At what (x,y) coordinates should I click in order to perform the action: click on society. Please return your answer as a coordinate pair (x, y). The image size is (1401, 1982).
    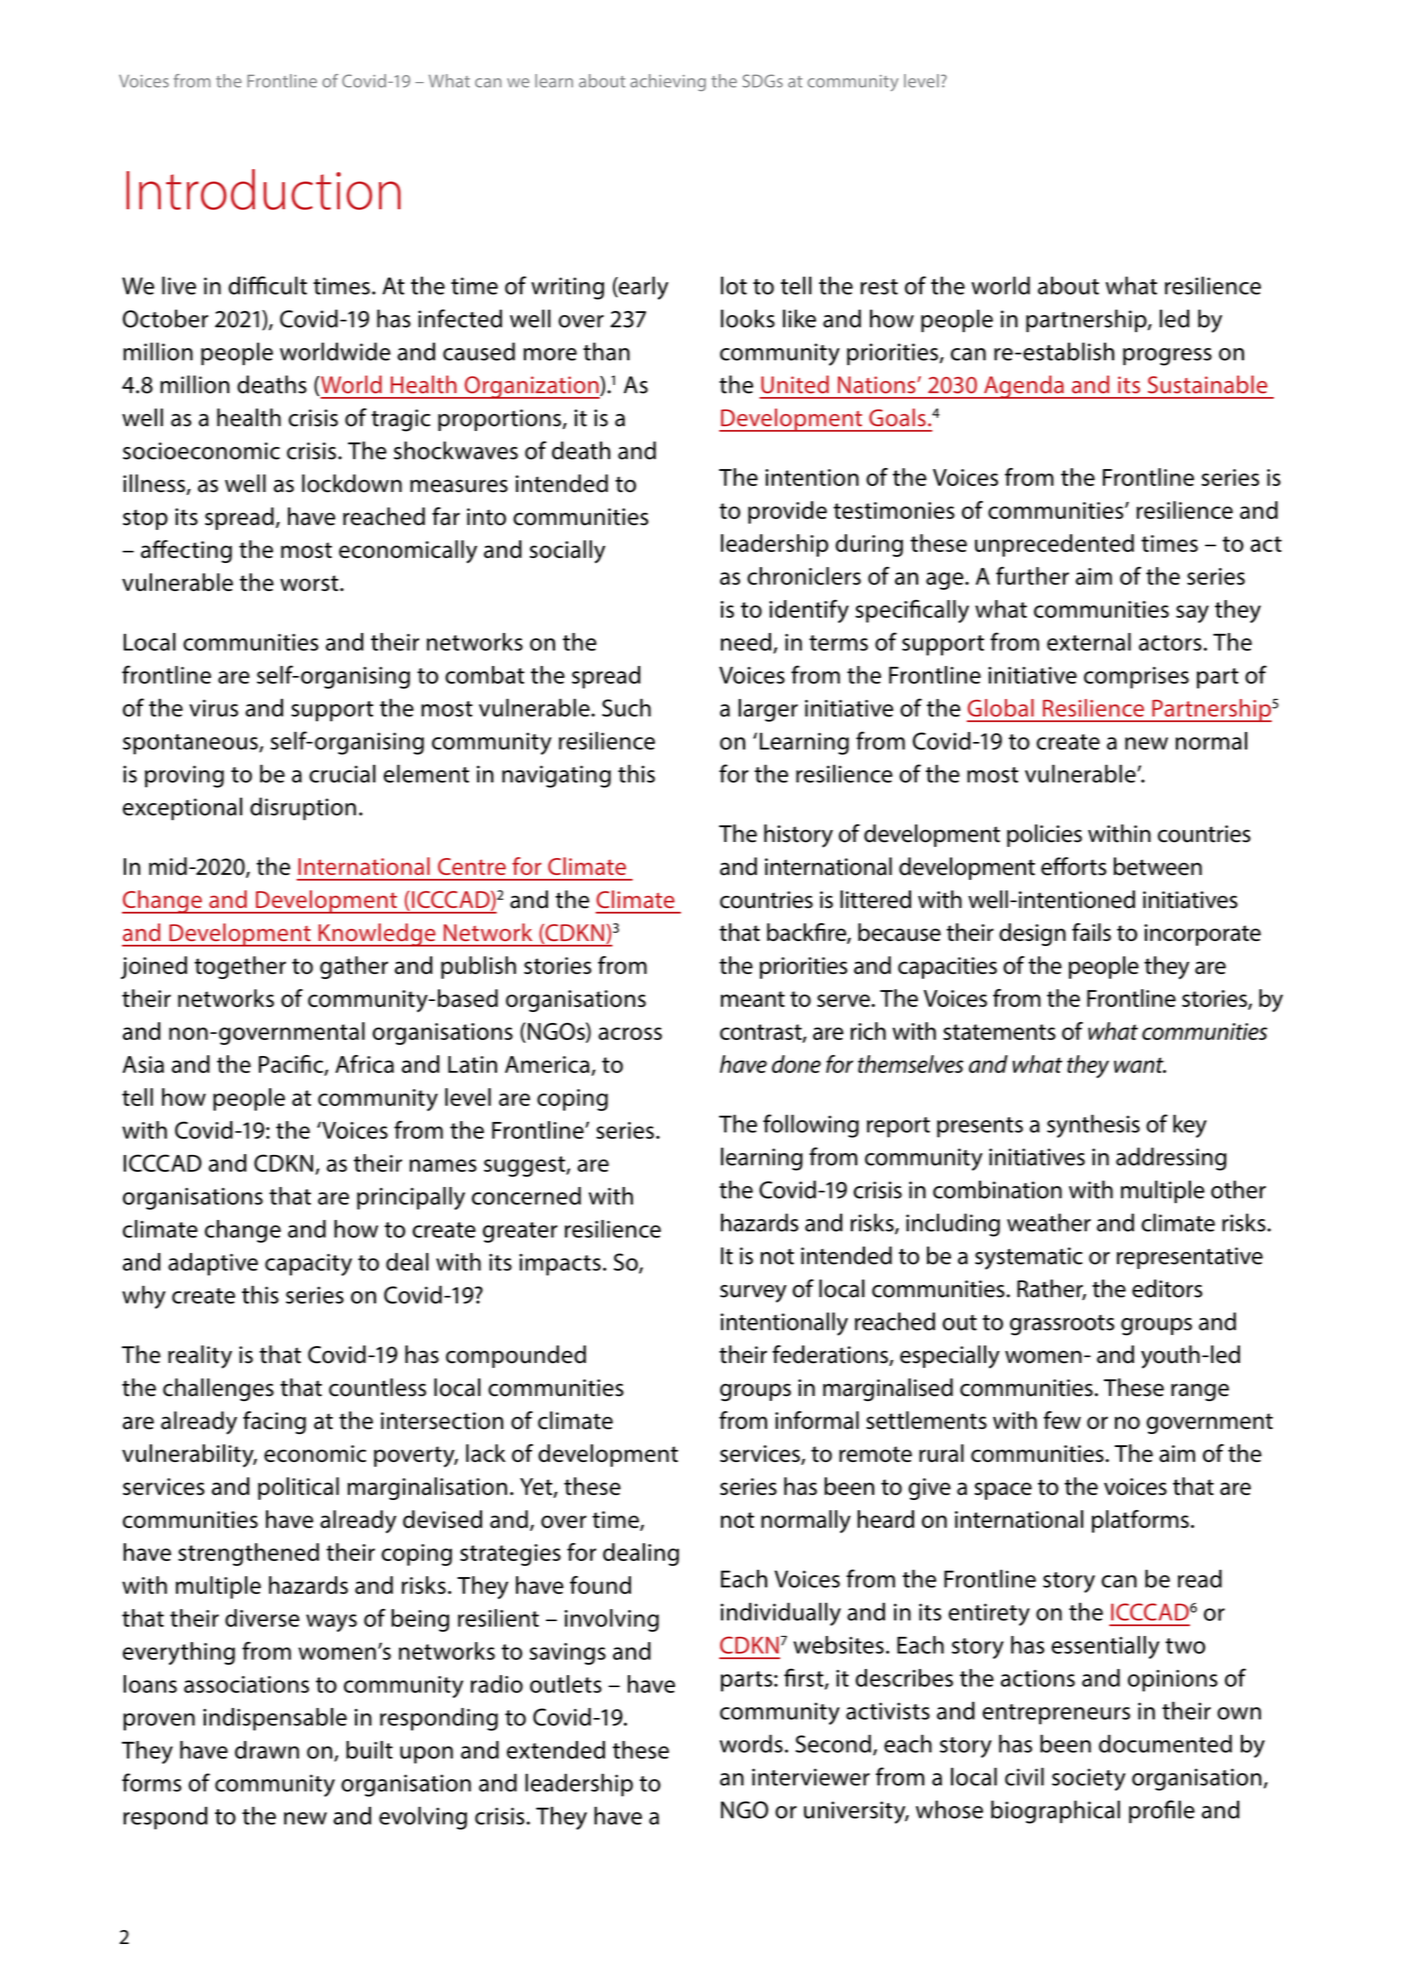
    Looking at the image, I should click on (1089, 1779).
